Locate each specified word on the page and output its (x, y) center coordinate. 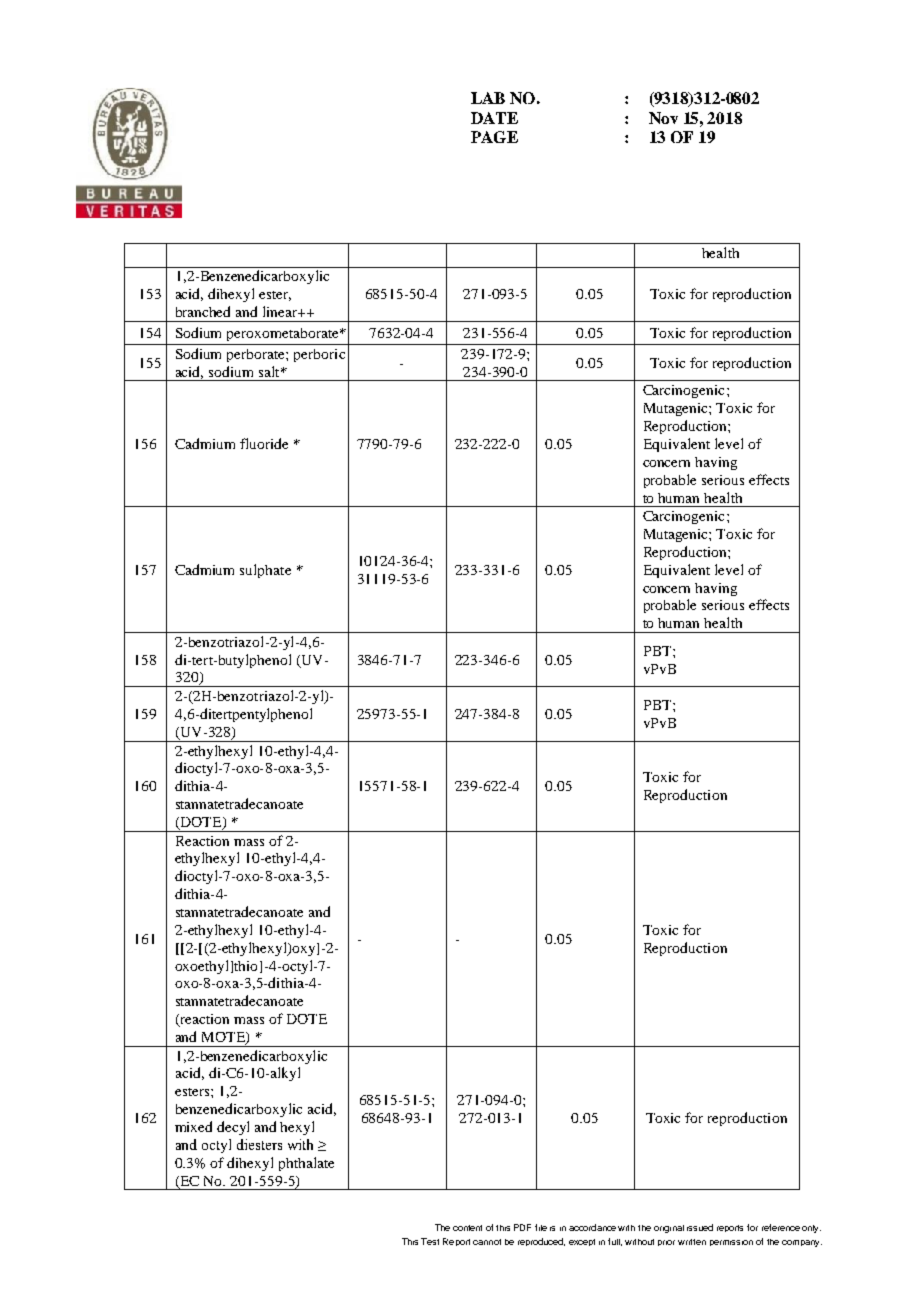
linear (281, 311)
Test (430, 1241)
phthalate (306, 1164)
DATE (494, 118)
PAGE (494, 137)
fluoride (264, 443)
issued (700, 1227)
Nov (663, 118)
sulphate (265, 571)
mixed (193, 1126)
